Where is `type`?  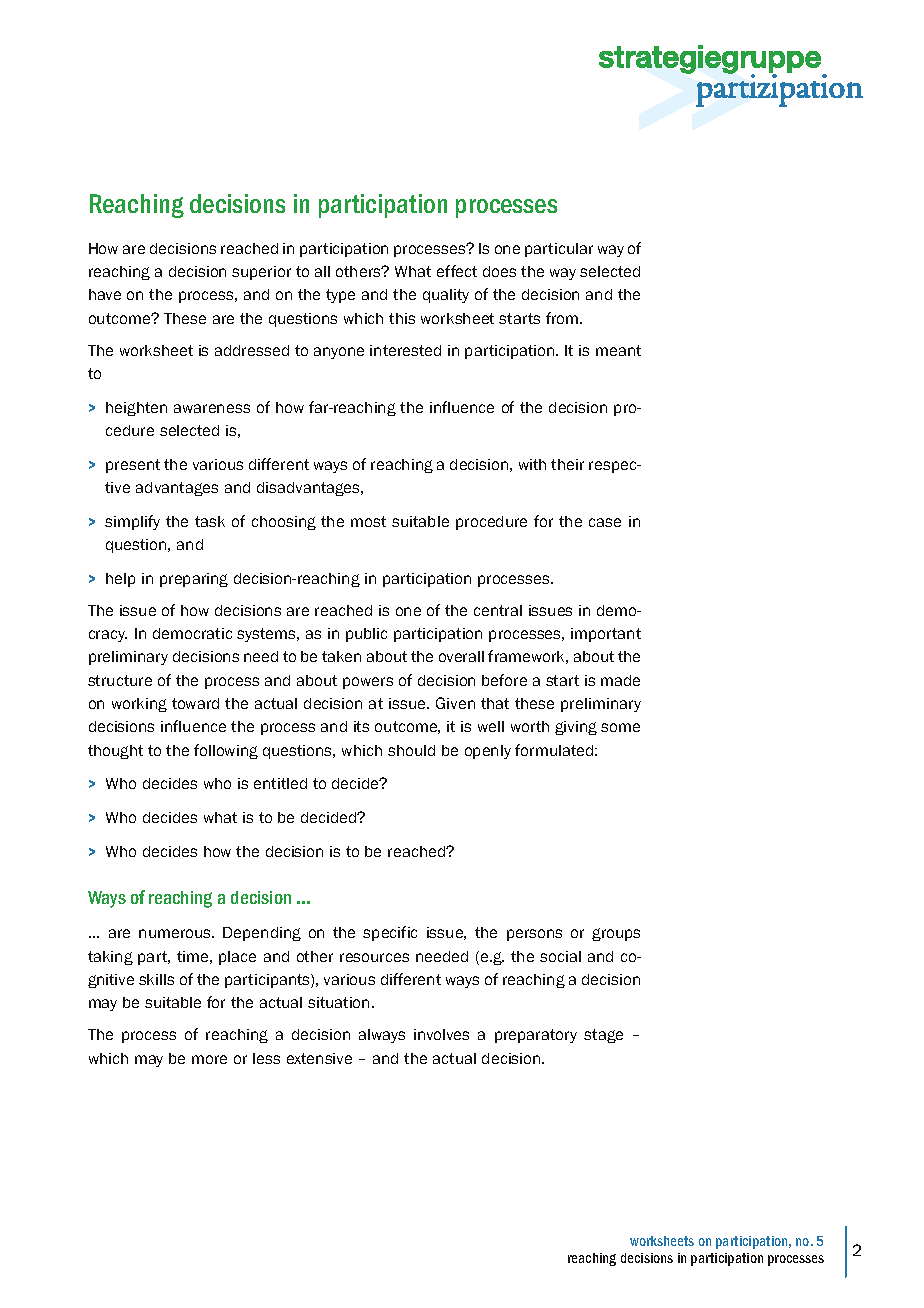 type is located at coordinates (340, 296).
